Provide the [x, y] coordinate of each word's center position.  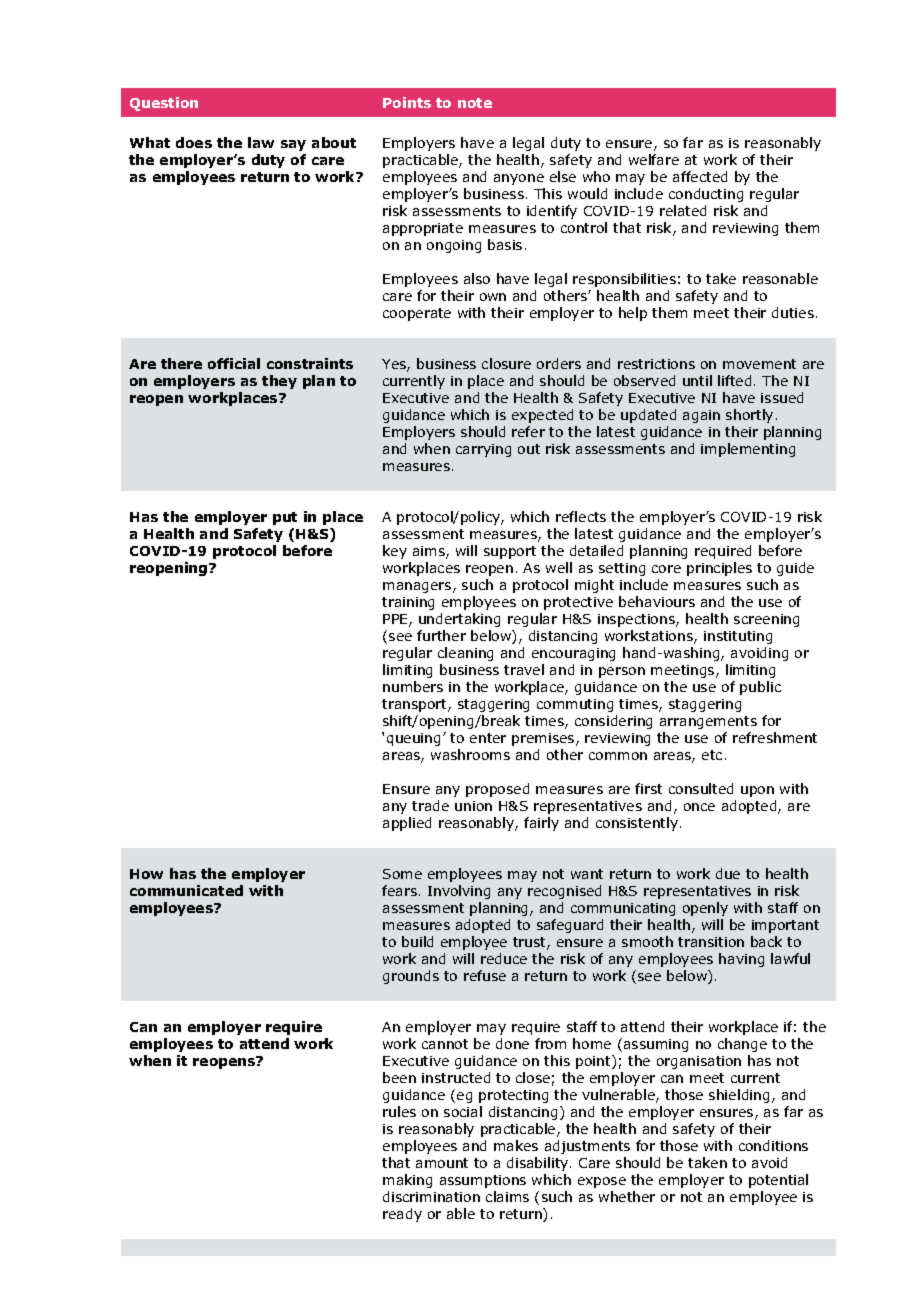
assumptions [483, 1181]
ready [402, 1215]
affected [700, 176]
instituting [738, 637]
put [285, 518]
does [194, 142]
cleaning [465, 654]
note [475, 103]
